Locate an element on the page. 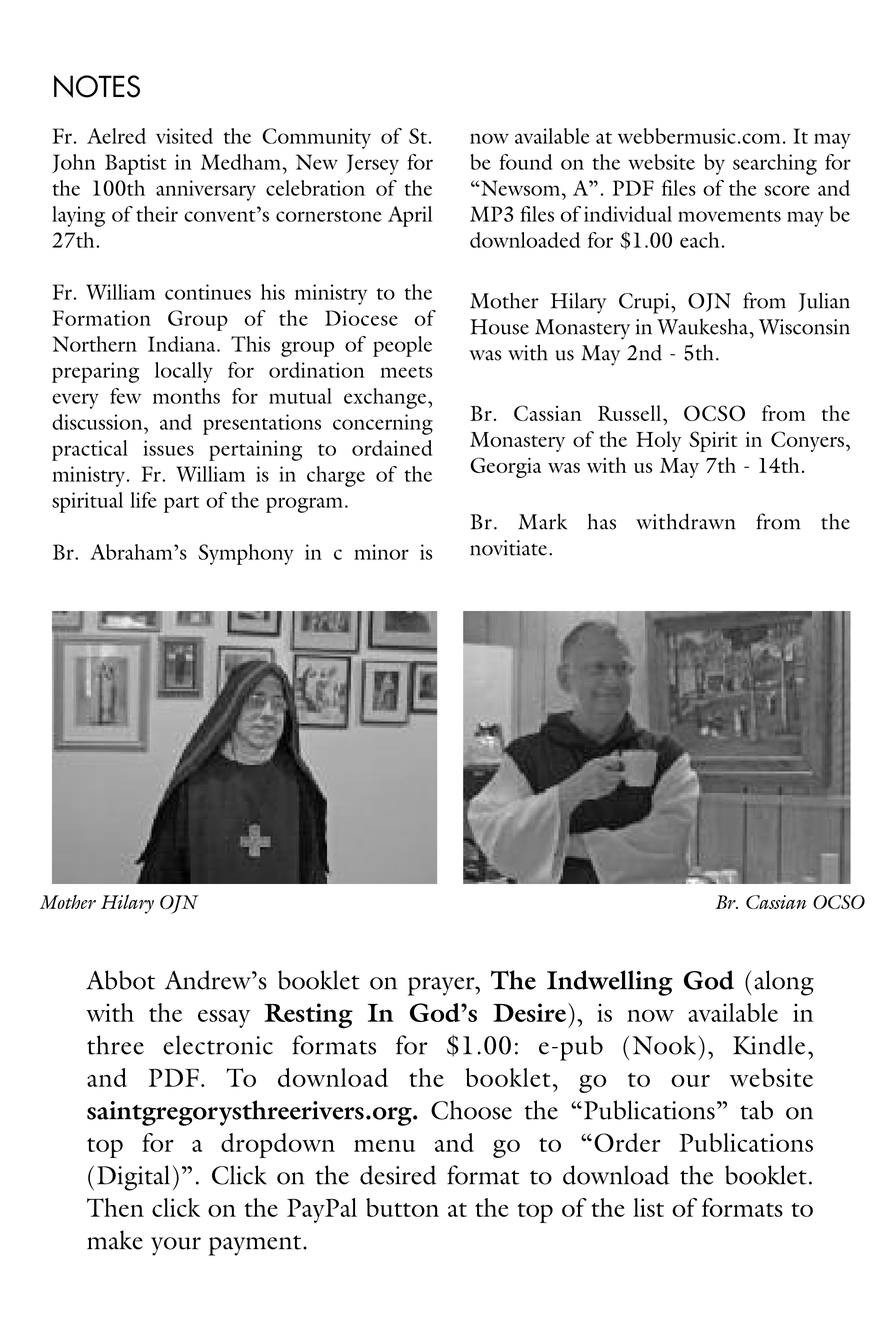  Abbot is located at coordinates (120, 980).
